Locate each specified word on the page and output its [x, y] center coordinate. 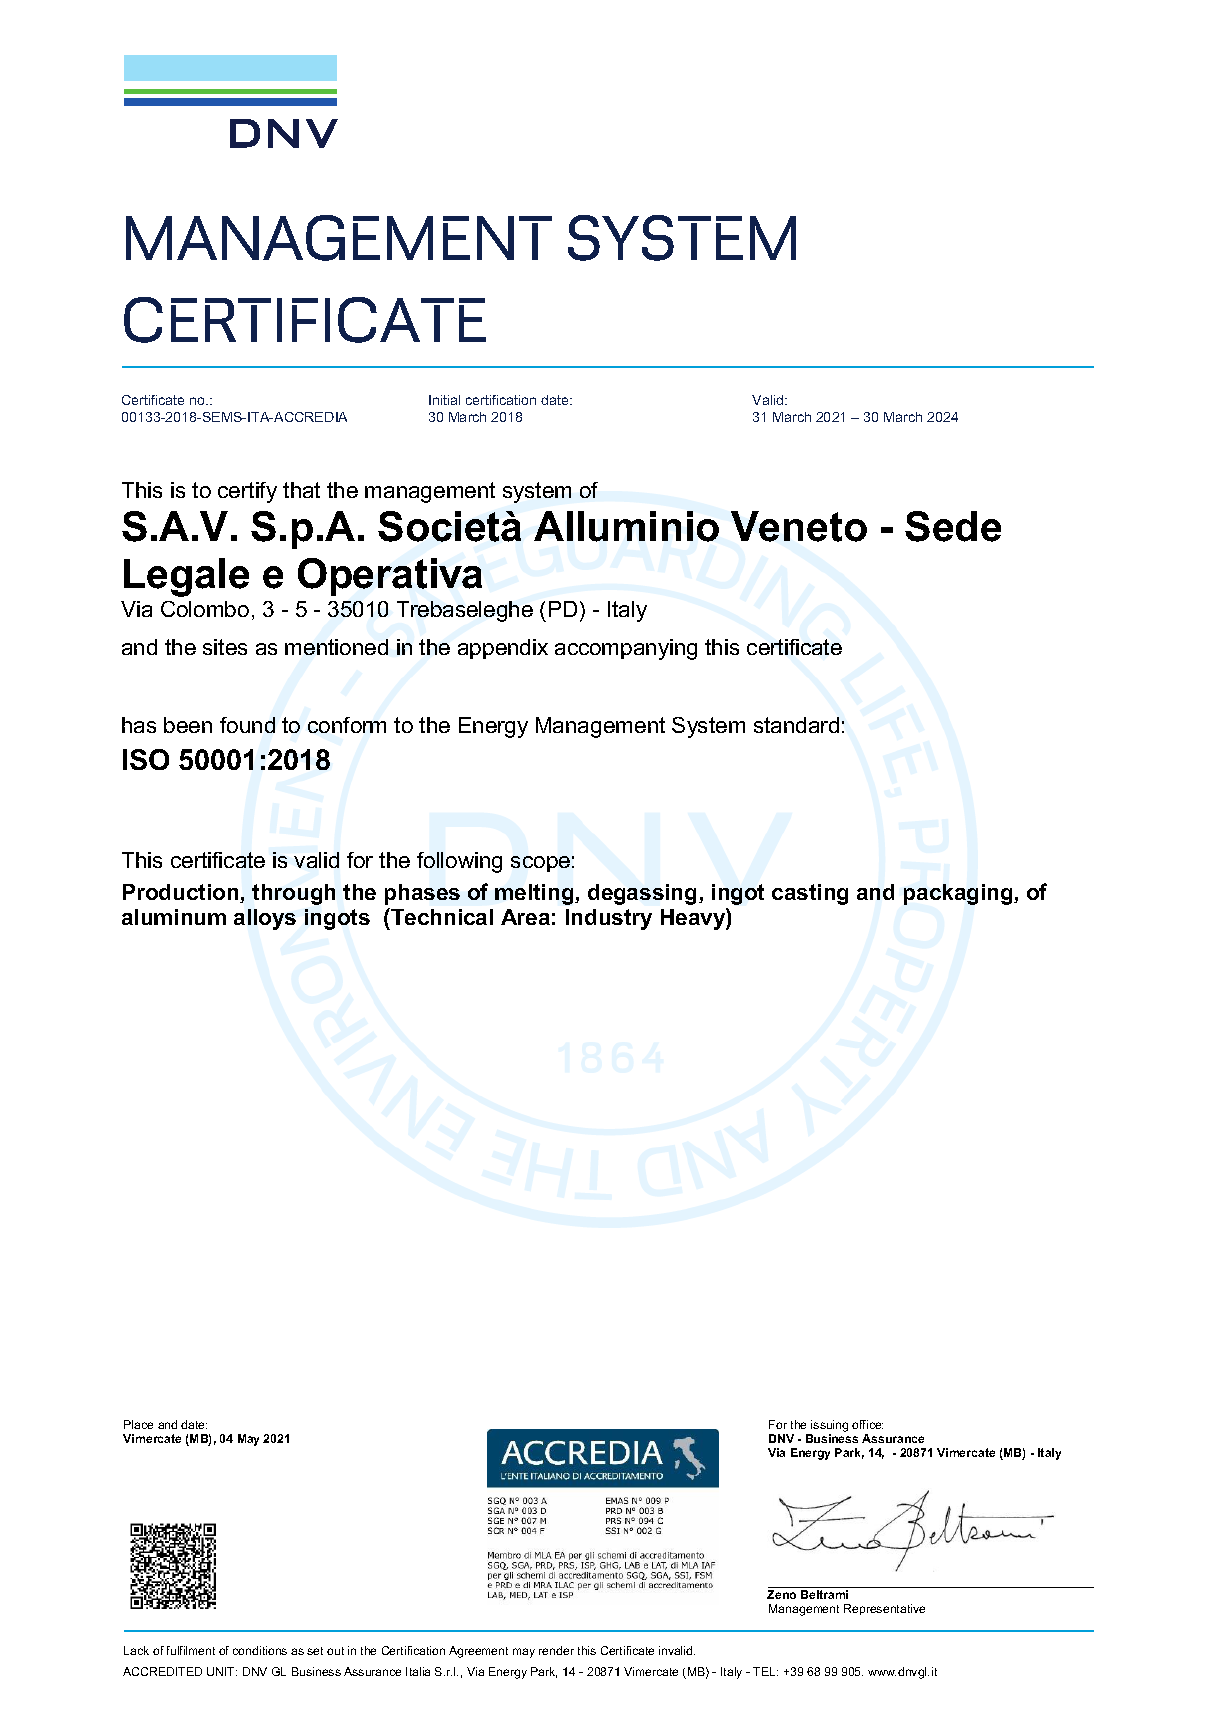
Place [138, 1424]
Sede [953, 526]
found [247, 725]
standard [796, 725]
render [556, 1650]
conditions [260, 1650]
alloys [265, 919]
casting [810, 894]
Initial [444, 400]
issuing [829, 1426]
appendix [503, 649]
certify [247, 492]
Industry [609, 919]
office [867, 1424]
